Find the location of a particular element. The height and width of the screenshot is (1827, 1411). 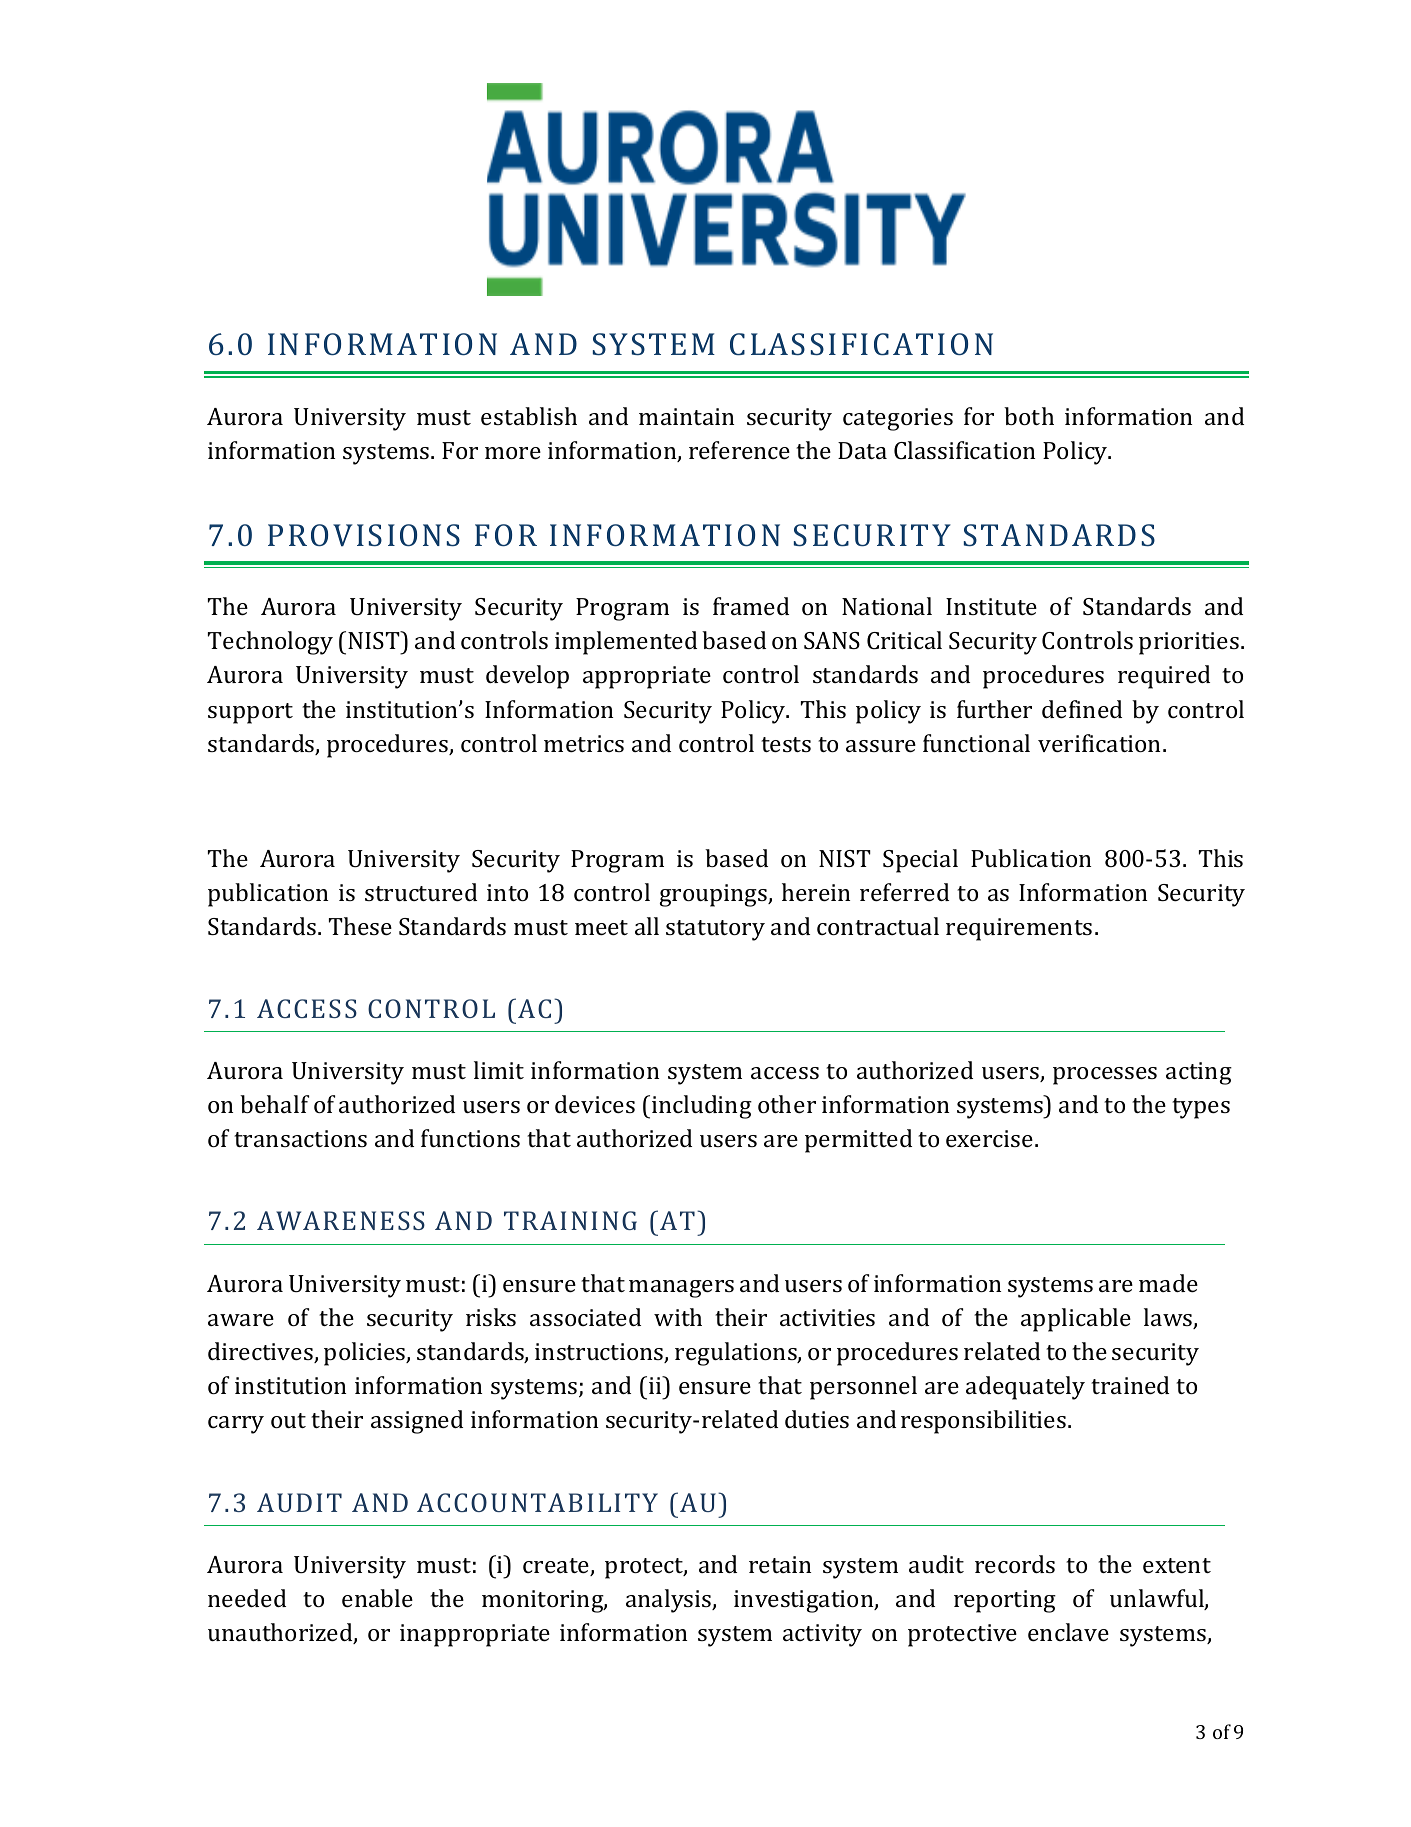

PROVISIONS is located at coordinates (364, 535).
